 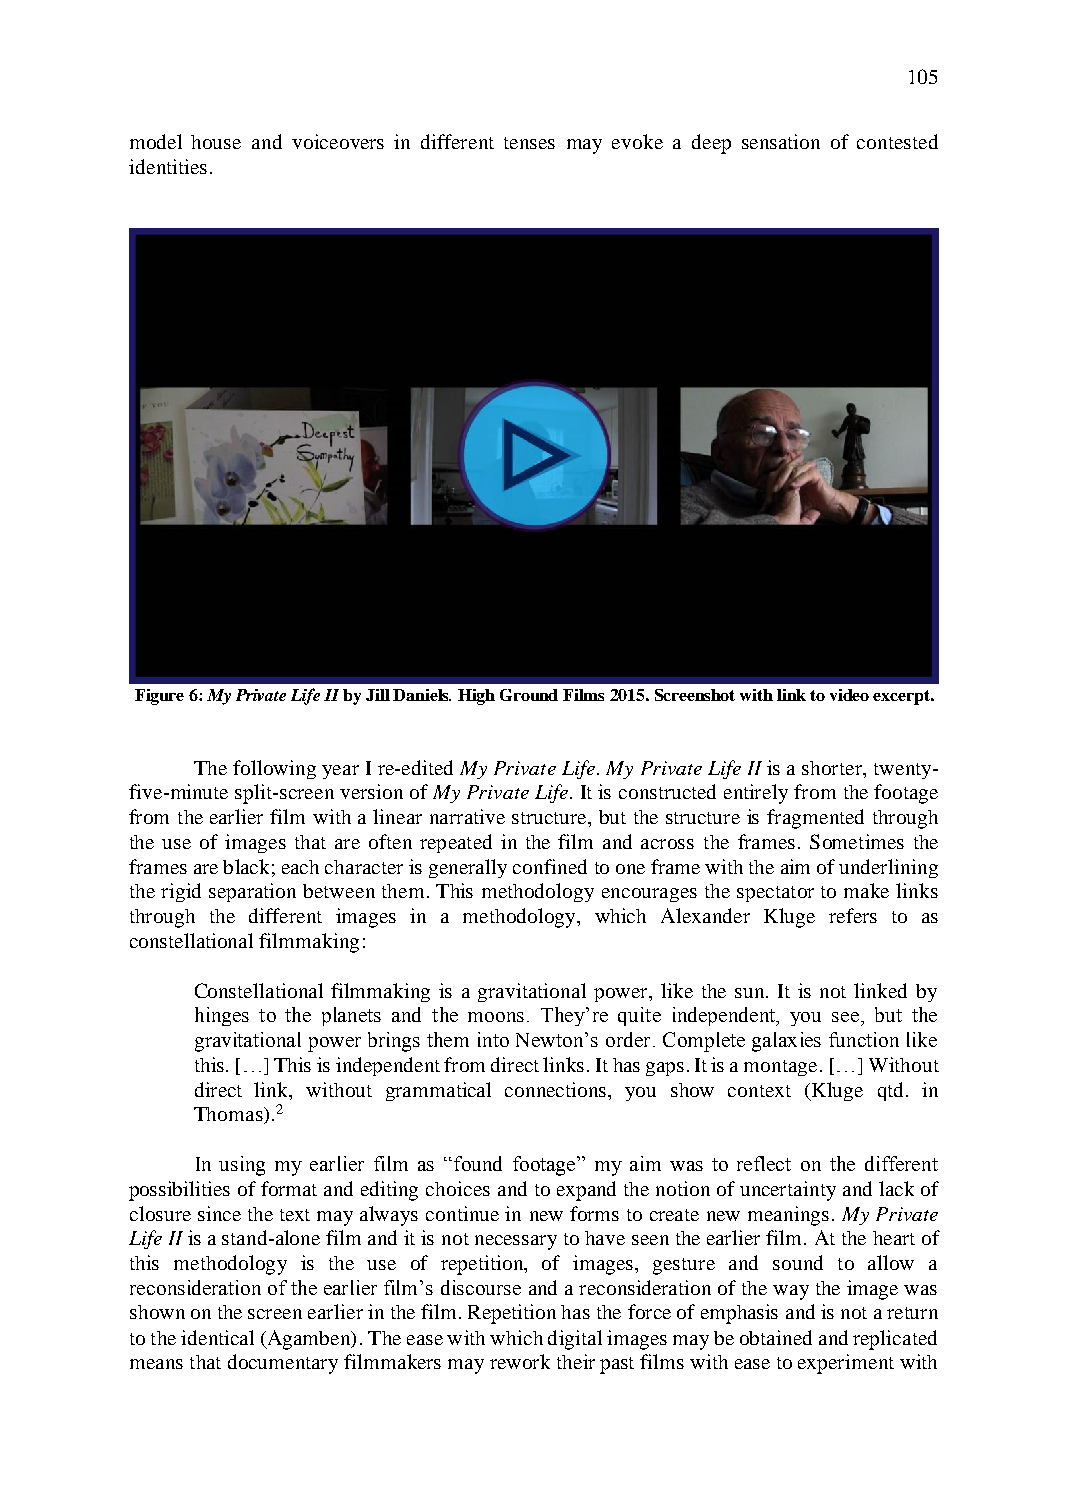 What do you see at coordinates (853, 915) in the screenshot?
I see `refers` at bounding box center [853, 915].
